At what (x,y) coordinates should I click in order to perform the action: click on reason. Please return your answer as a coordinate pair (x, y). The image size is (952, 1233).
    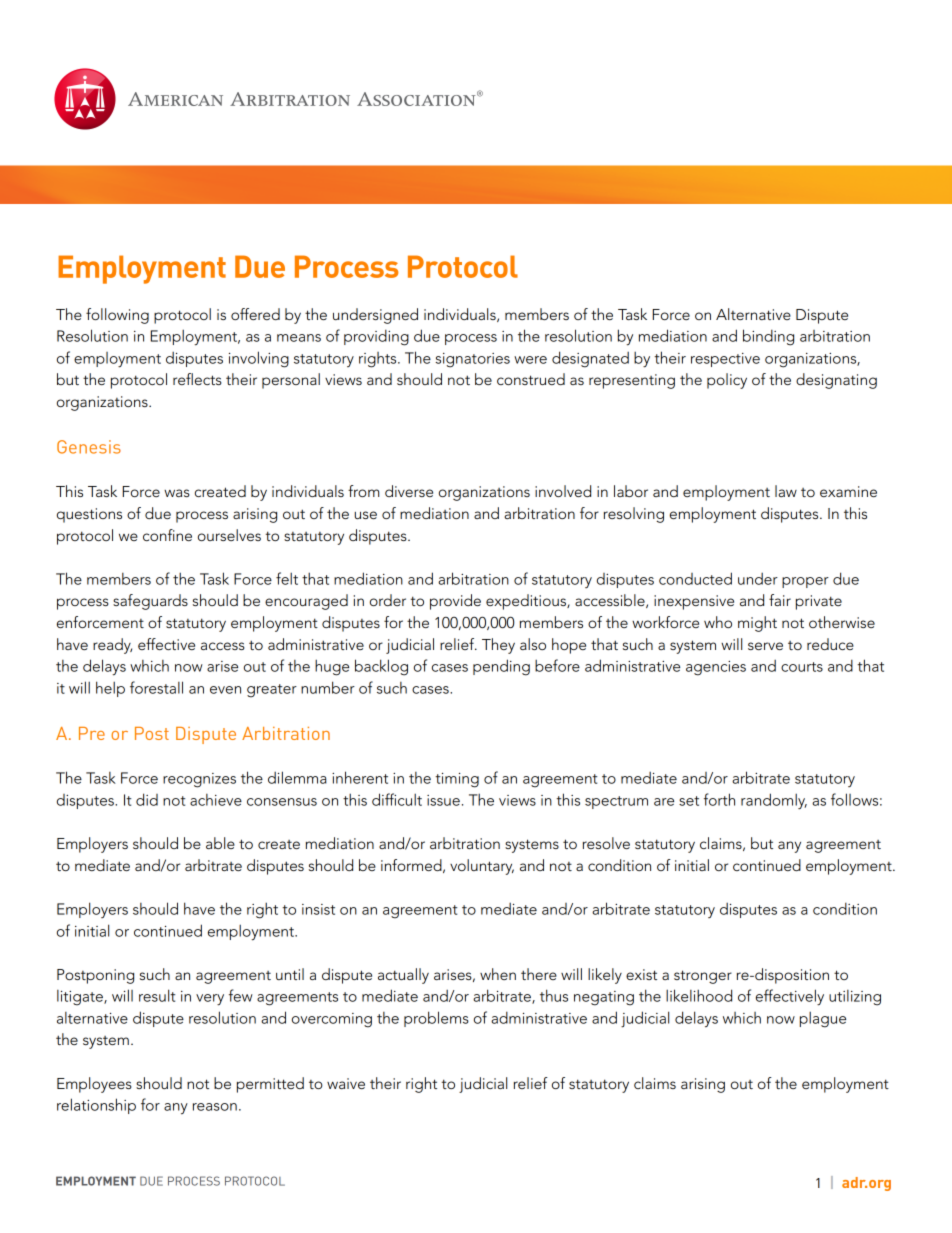
    Looking at the image, I should click on (215, 1107).
